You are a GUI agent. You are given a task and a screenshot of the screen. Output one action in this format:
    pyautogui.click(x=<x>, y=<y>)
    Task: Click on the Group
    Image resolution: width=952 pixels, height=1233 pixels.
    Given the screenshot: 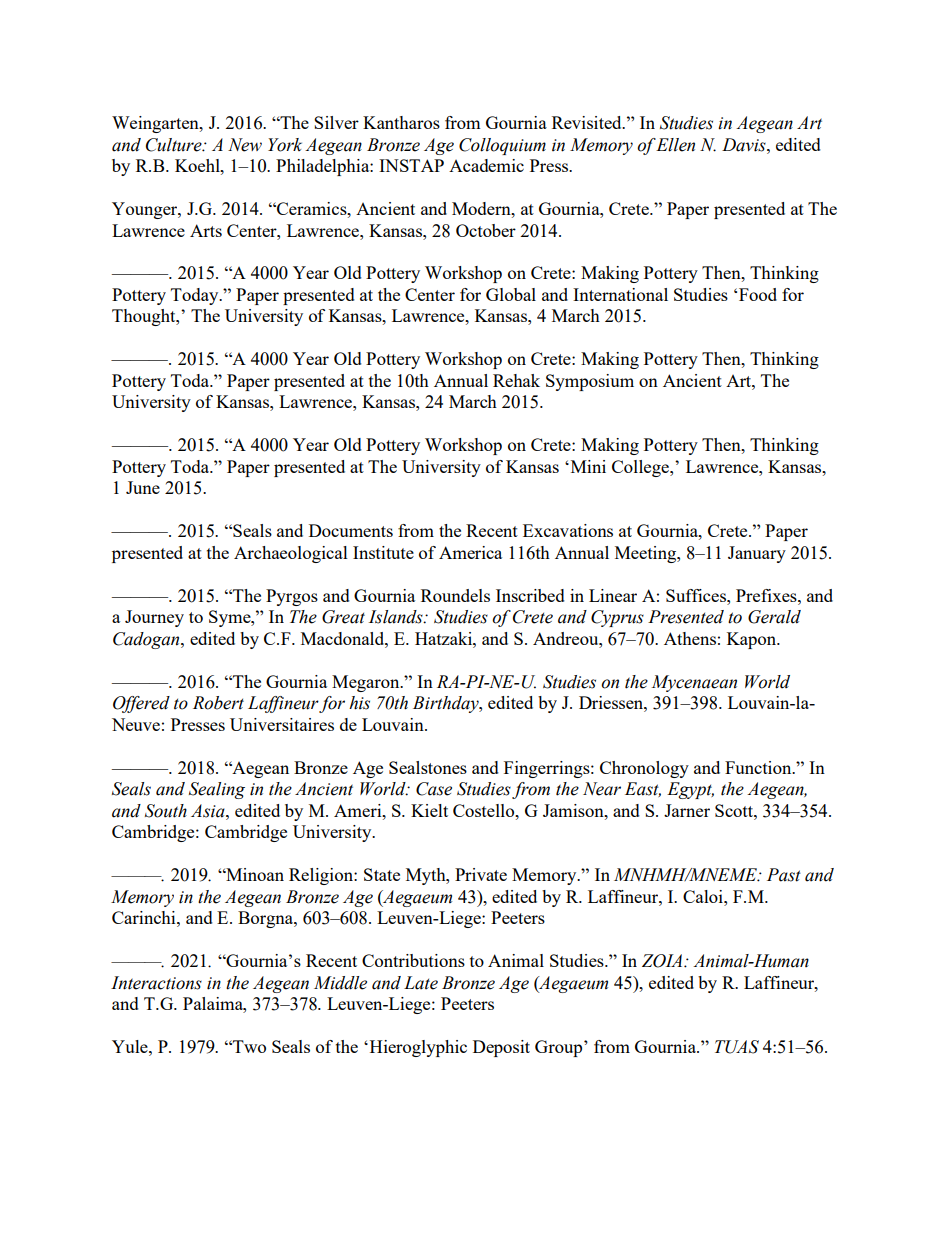 What is the action you would take?
    pyautogui.click(x=560, y=1048)
